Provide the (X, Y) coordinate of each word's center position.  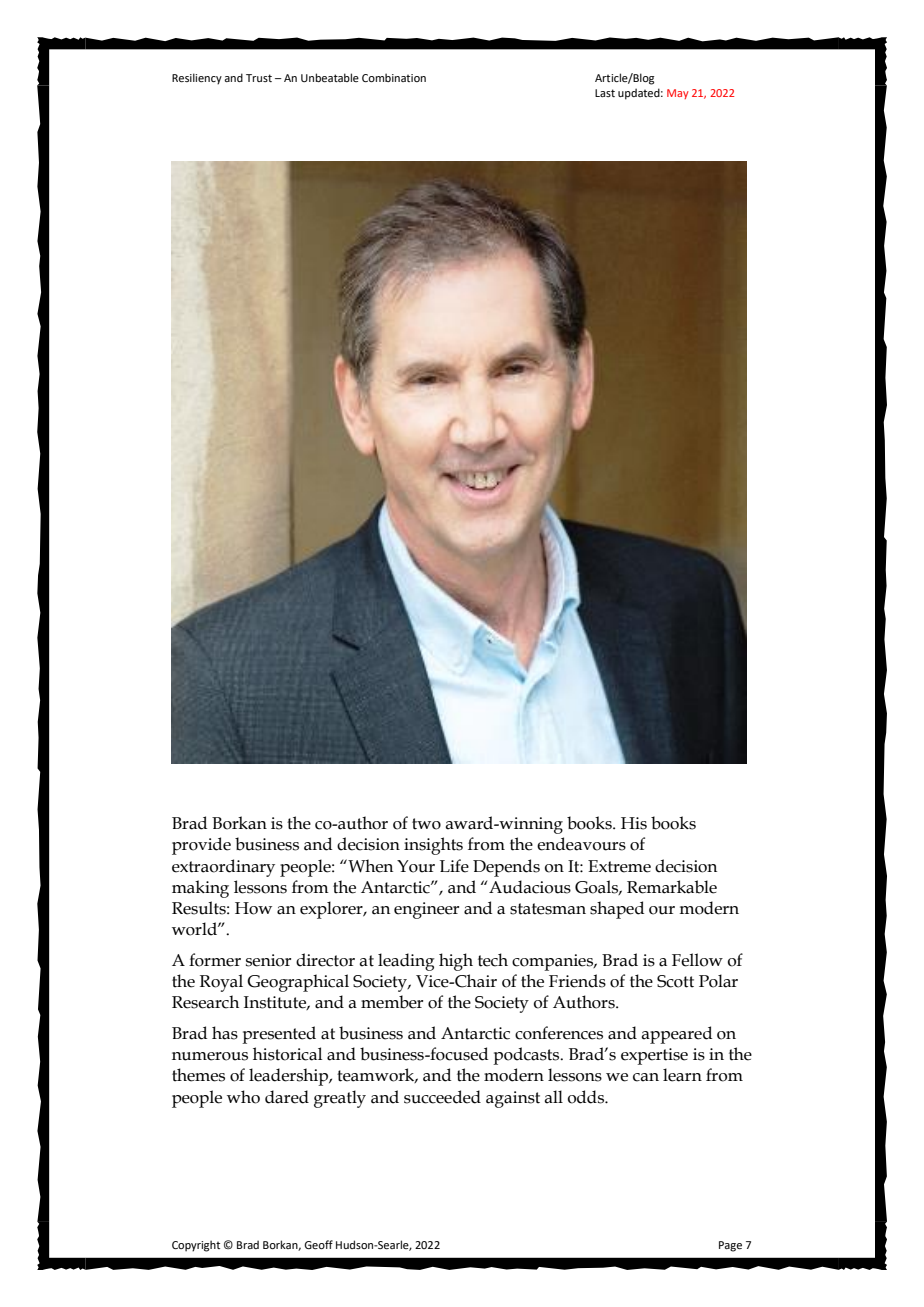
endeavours (581, 844)
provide (201, 846)
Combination (394, 77)
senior (268, 960)
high (456, 962)
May (678, 94)
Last (605, 93)
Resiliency (197, 79)
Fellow (697, 960)
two (426, 824)
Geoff (318, 1244)
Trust (259, 78)
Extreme (619, 866)
